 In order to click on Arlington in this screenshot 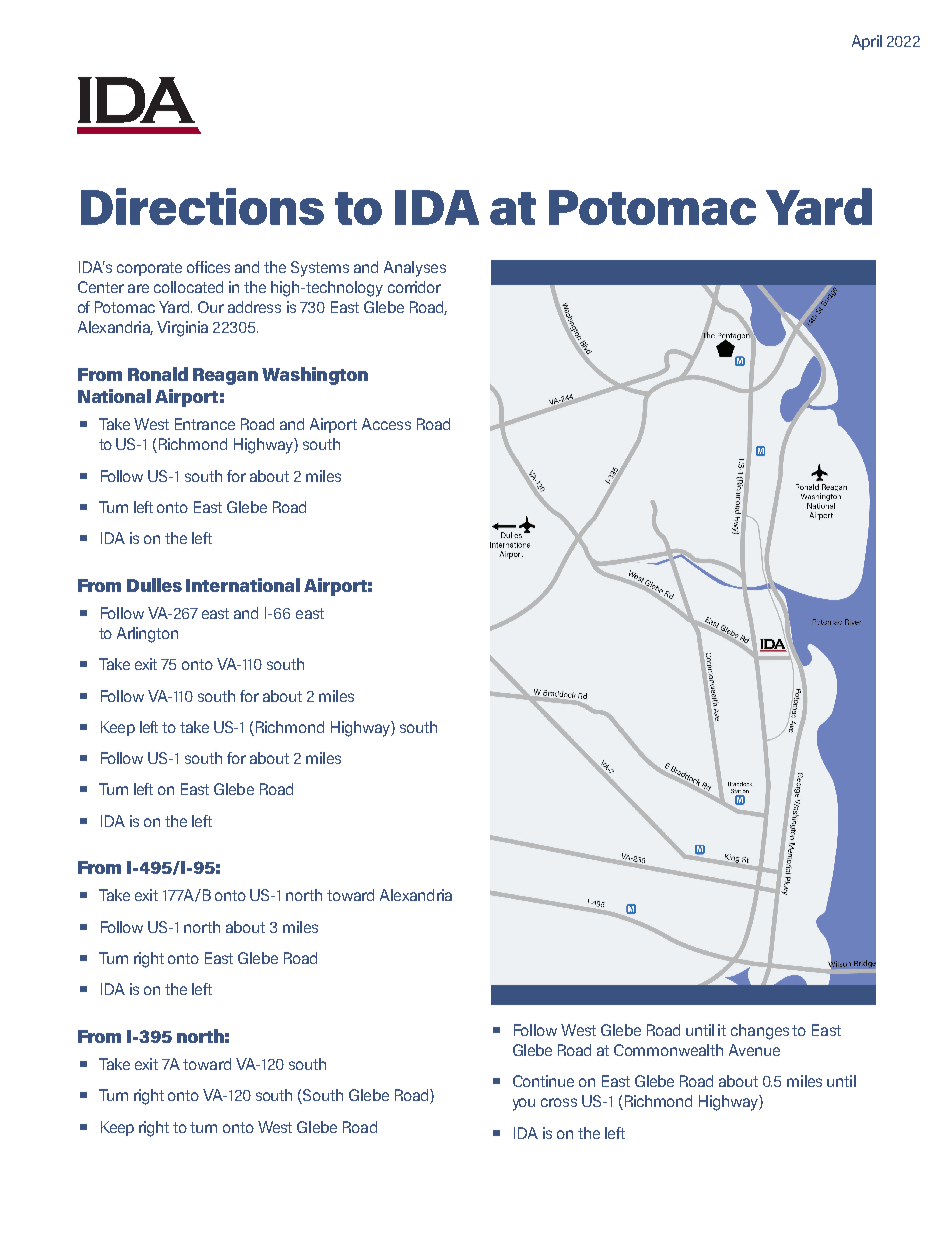, I will do `click(147, 635)`.
